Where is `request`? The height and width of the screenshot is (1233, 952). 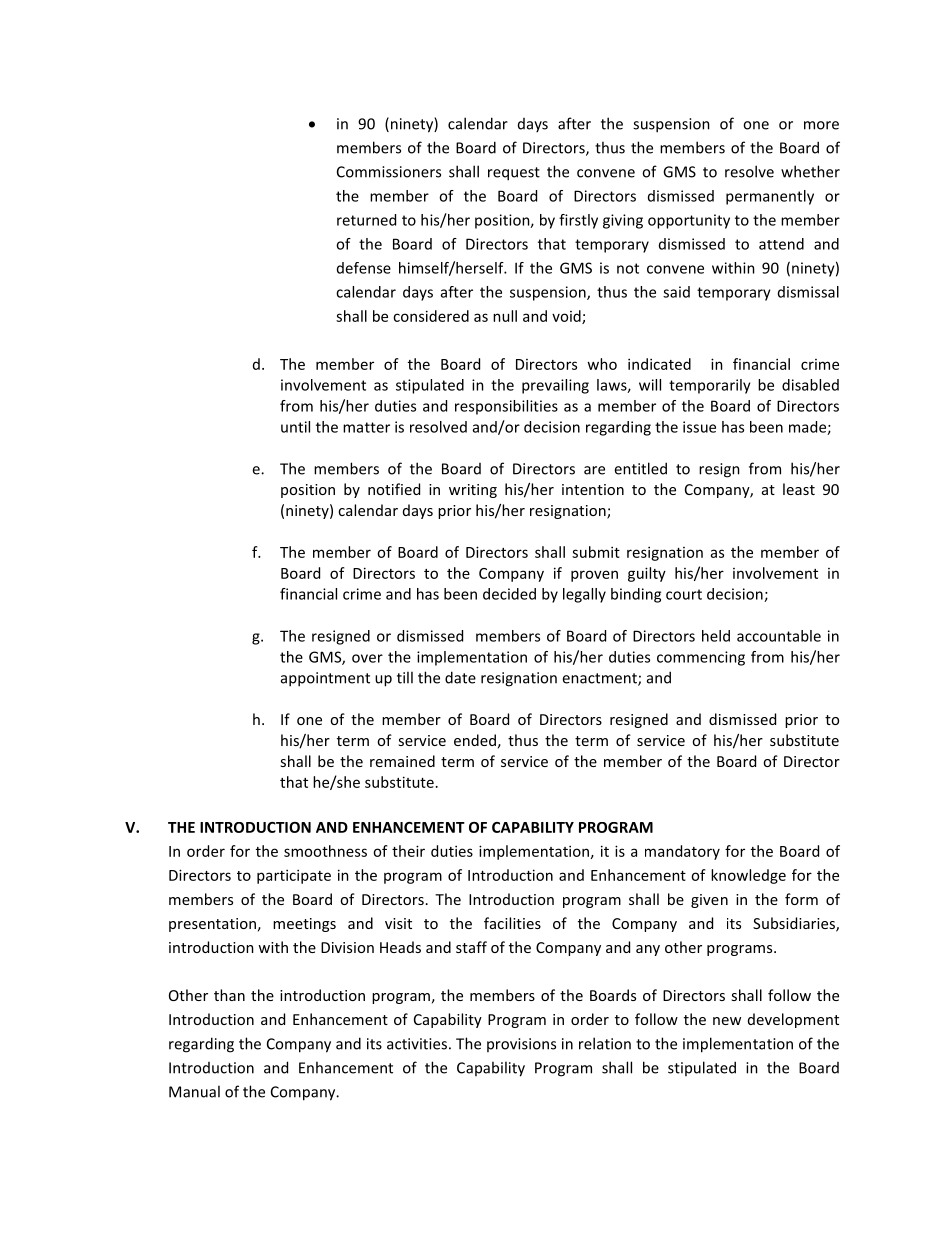
request is located at coordinates (514, 174).
